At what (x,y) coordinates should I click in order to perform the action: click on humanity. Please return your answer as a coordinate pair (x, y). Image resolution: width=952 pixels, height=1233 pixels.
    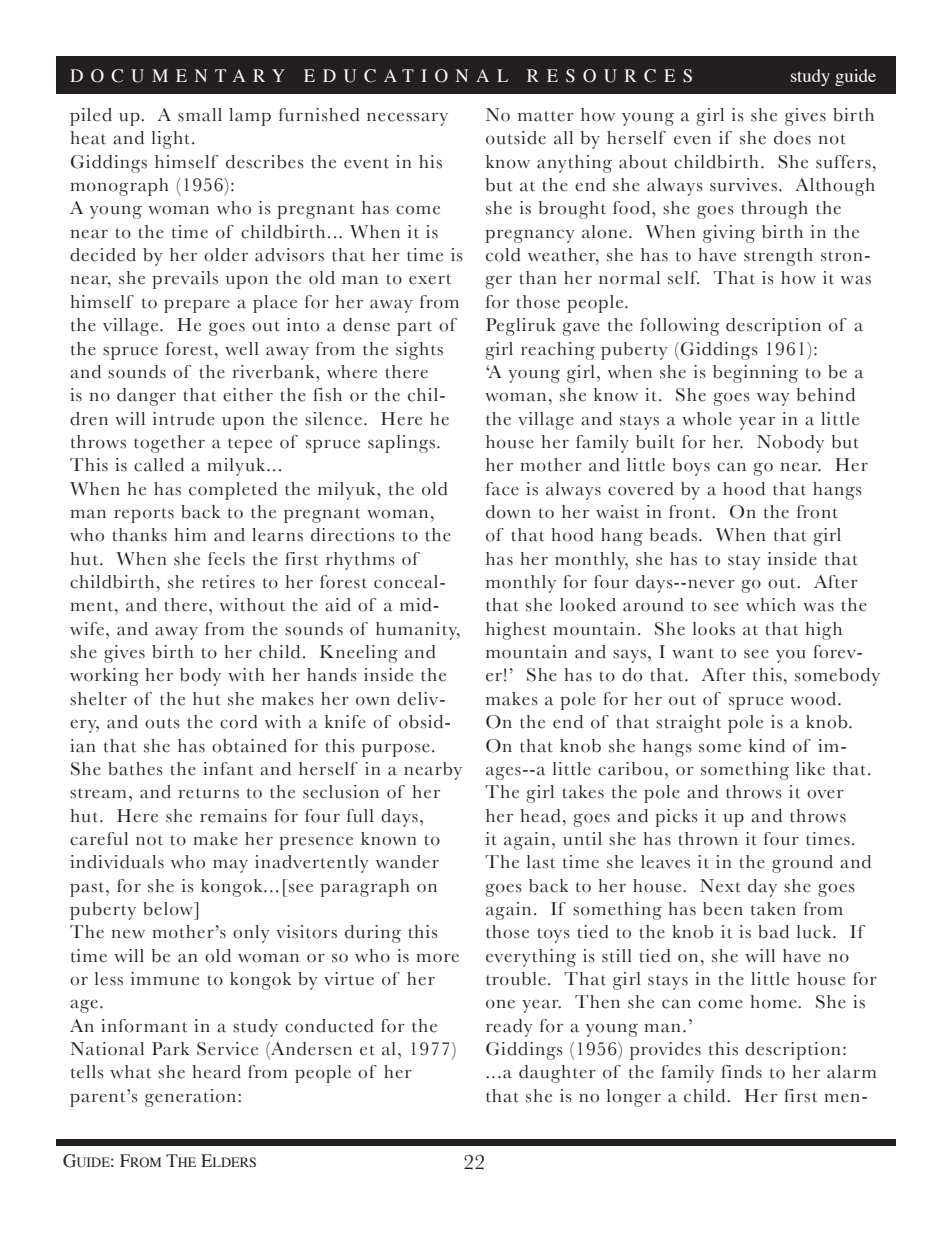
    Looking at the image, I should click on (418, 631).
